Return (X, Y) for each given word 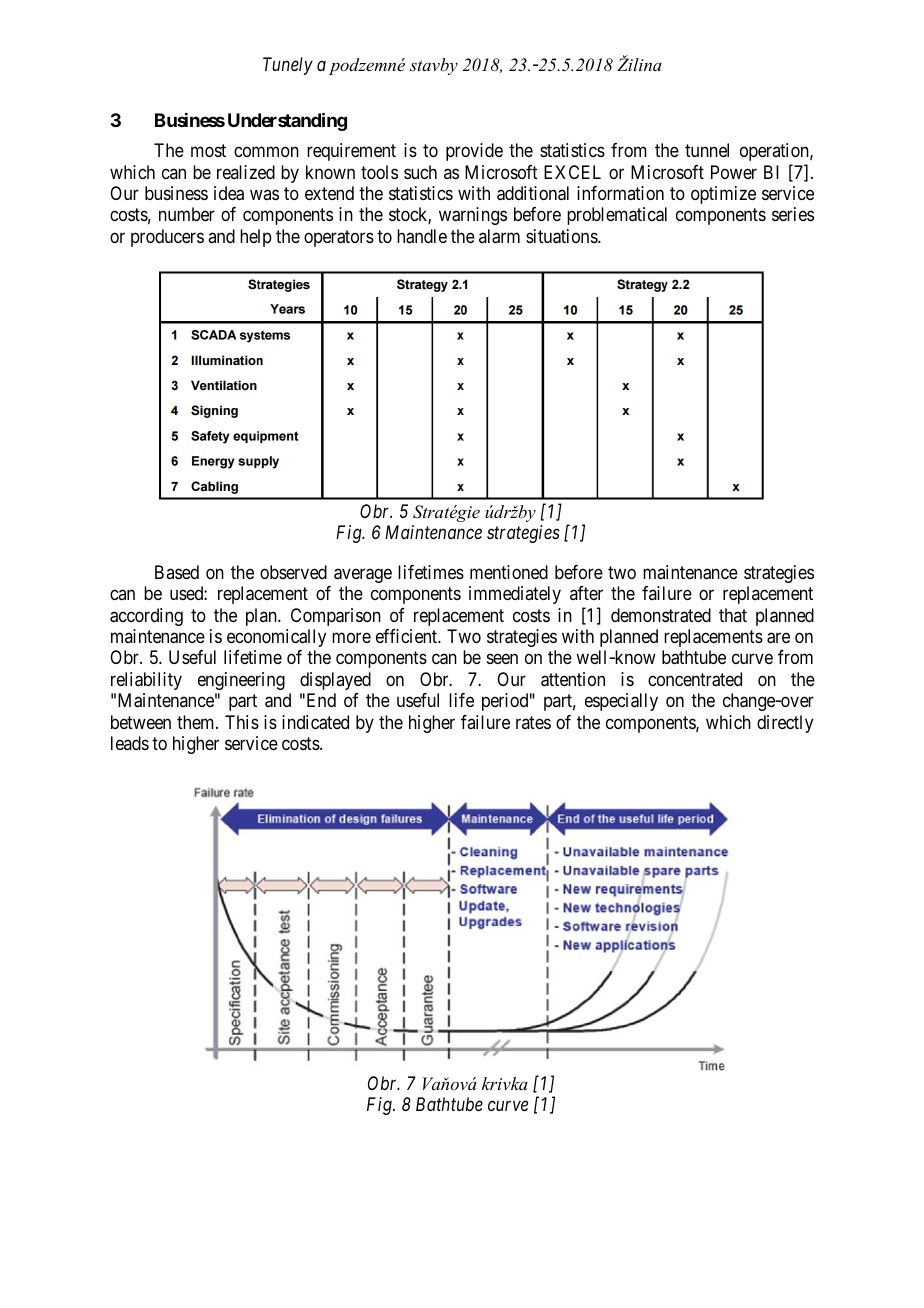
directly (785, 724)
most (208, 150)
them (197, 722)
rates (533, 722)
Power (734, 172)
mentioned (509, 572)
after (586, 593)
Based (177, 572)
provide (474, 152)
